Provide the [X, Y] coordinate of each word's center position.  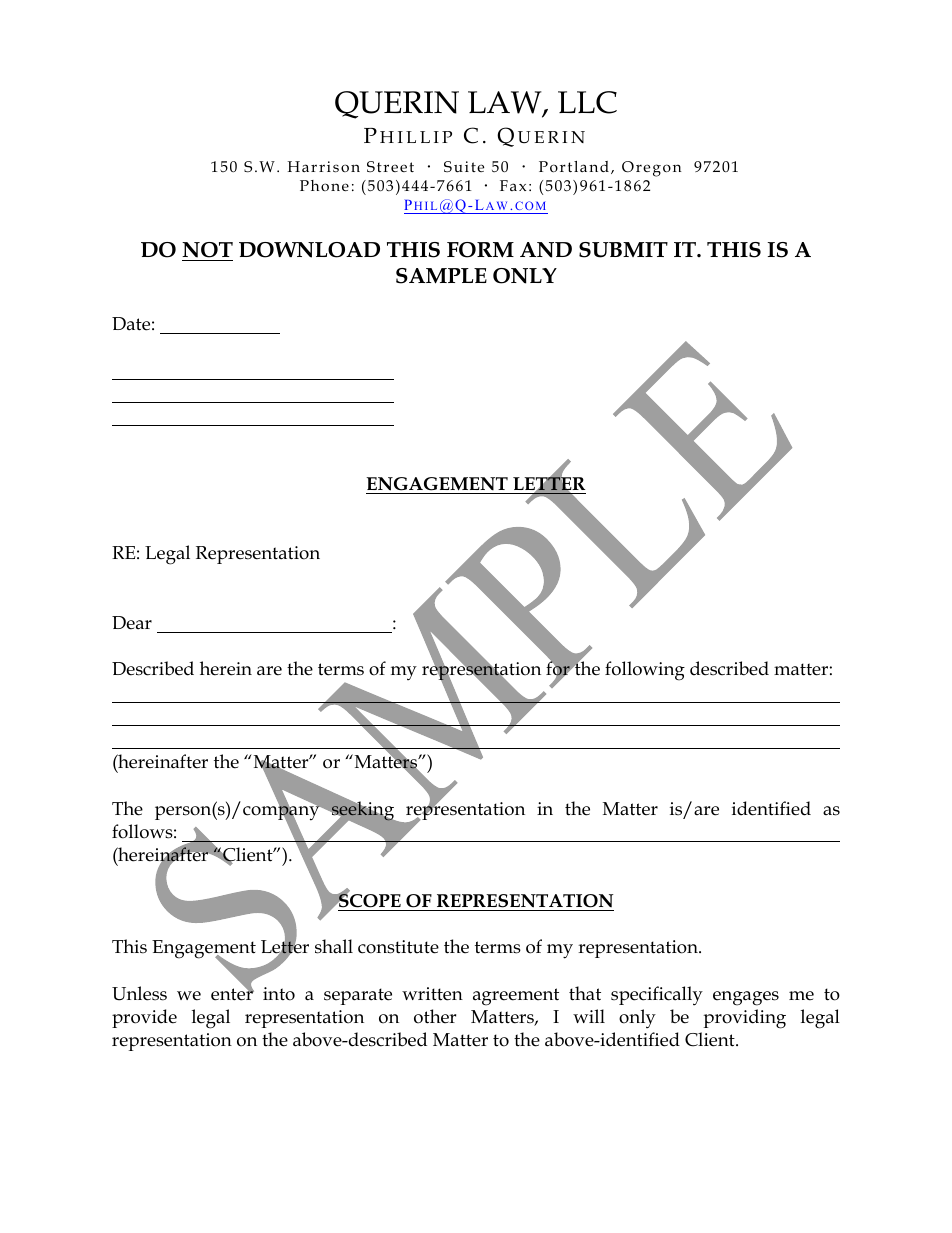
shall [334, 946]
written [432, 994]
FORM [480, 250]
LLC [587, 102]
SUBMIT [623, 250]
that [585, 993]
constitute [398, 947]
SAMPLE [441, 276]
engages [746, 998]
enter [232, 993]
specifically [657, 996]
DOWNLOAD [309, 250]
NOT [207, 250]
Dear [132, 623]
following [645, 671]
